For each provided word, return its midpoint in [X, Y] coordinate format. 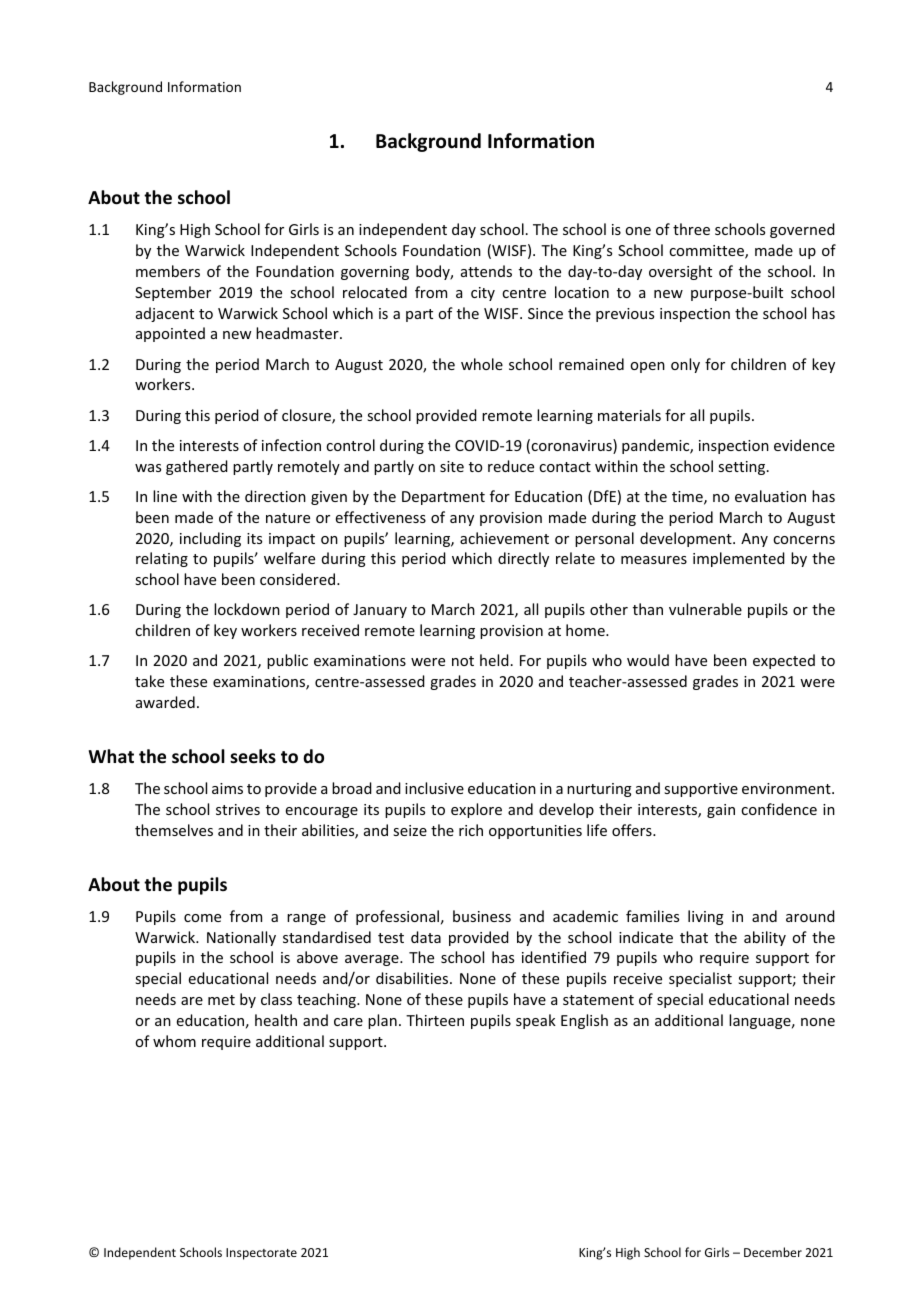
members [168, 271]
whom [174, 1041]
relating [162, 559]
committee [707, 252]
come [202, 918]
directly [523, 559]
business [482, 916]
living [706, 917]
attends [486, 271]
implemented [739, 559]
